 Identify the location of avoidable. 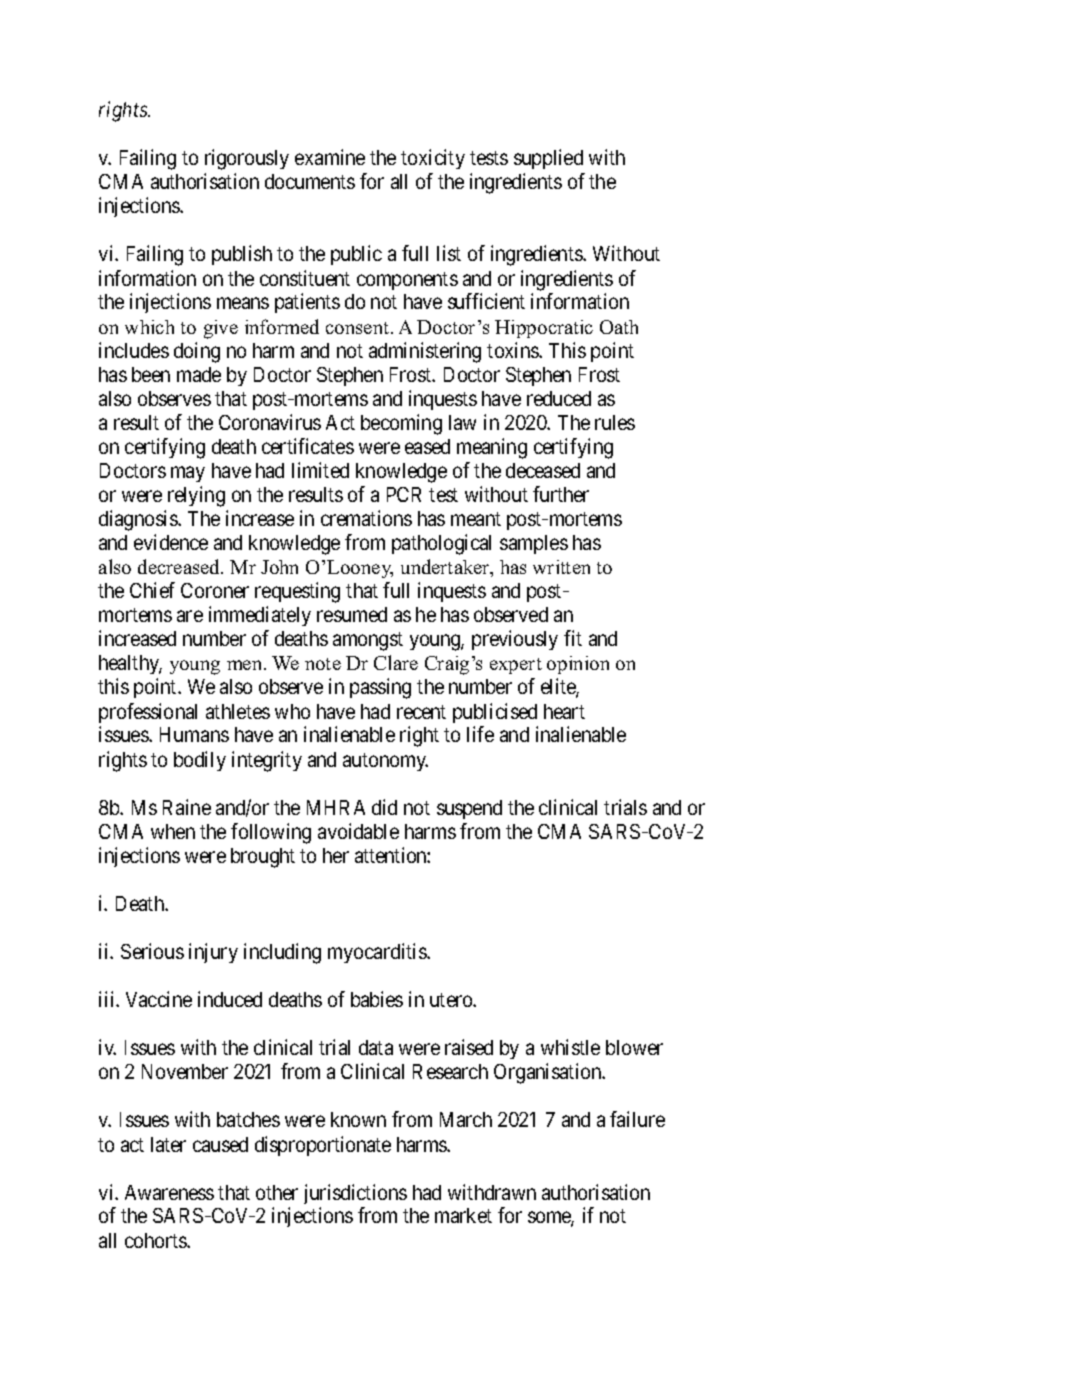
(358, 831).
